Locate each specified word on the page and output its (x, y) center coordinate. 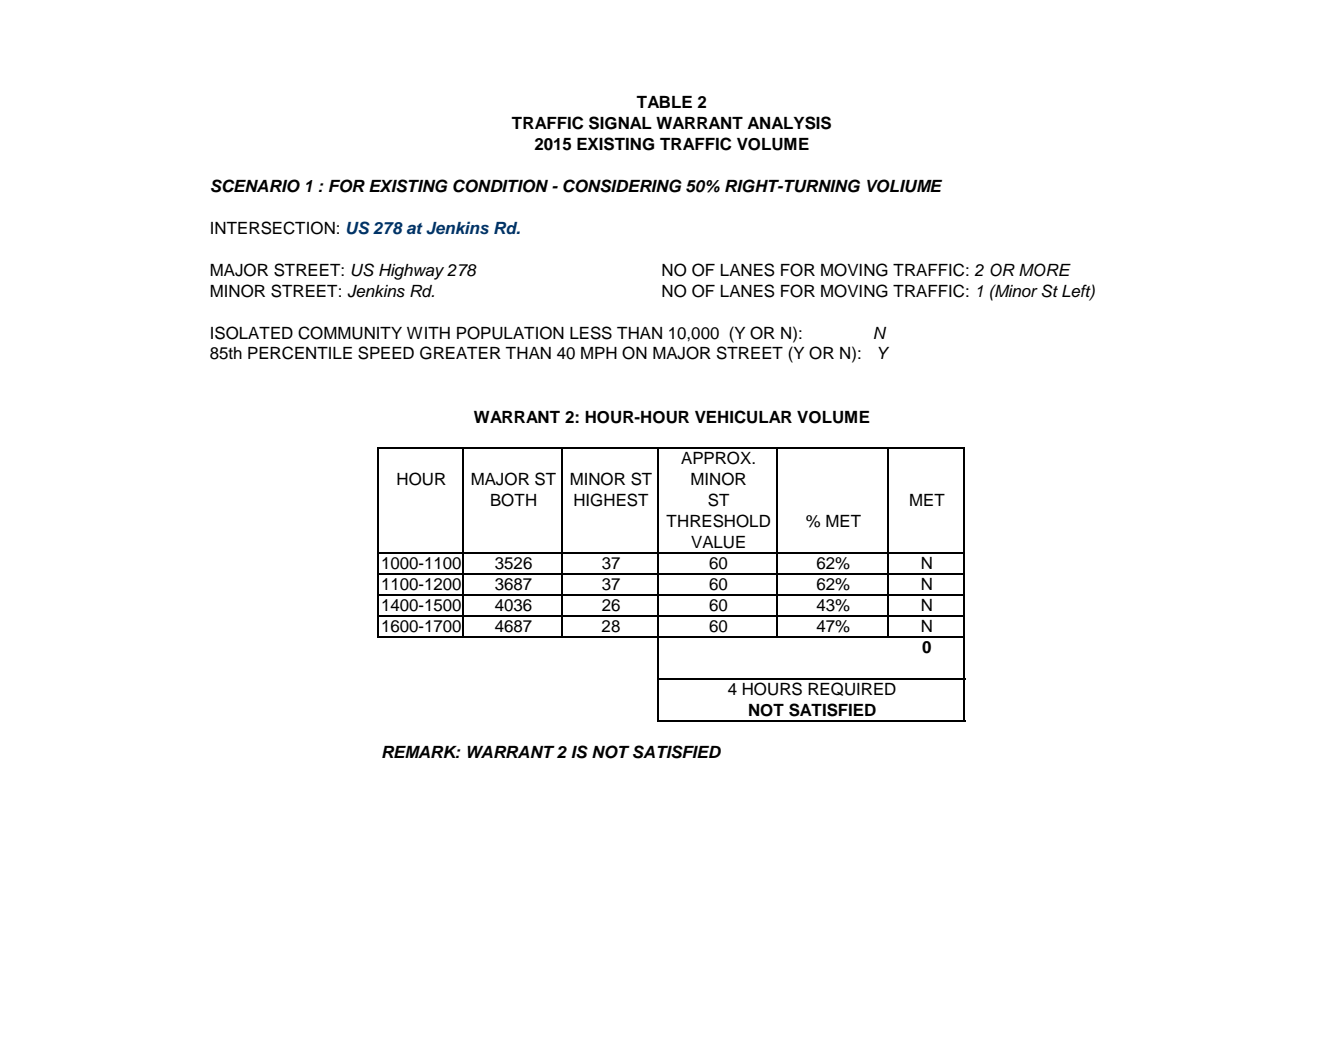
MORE (1045, 270)
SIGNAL (620, 123)
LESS (591, 333)
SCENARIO (255, 186)
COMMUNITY (350, 333)
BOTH (513, 500)
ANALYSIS (789, 123)
